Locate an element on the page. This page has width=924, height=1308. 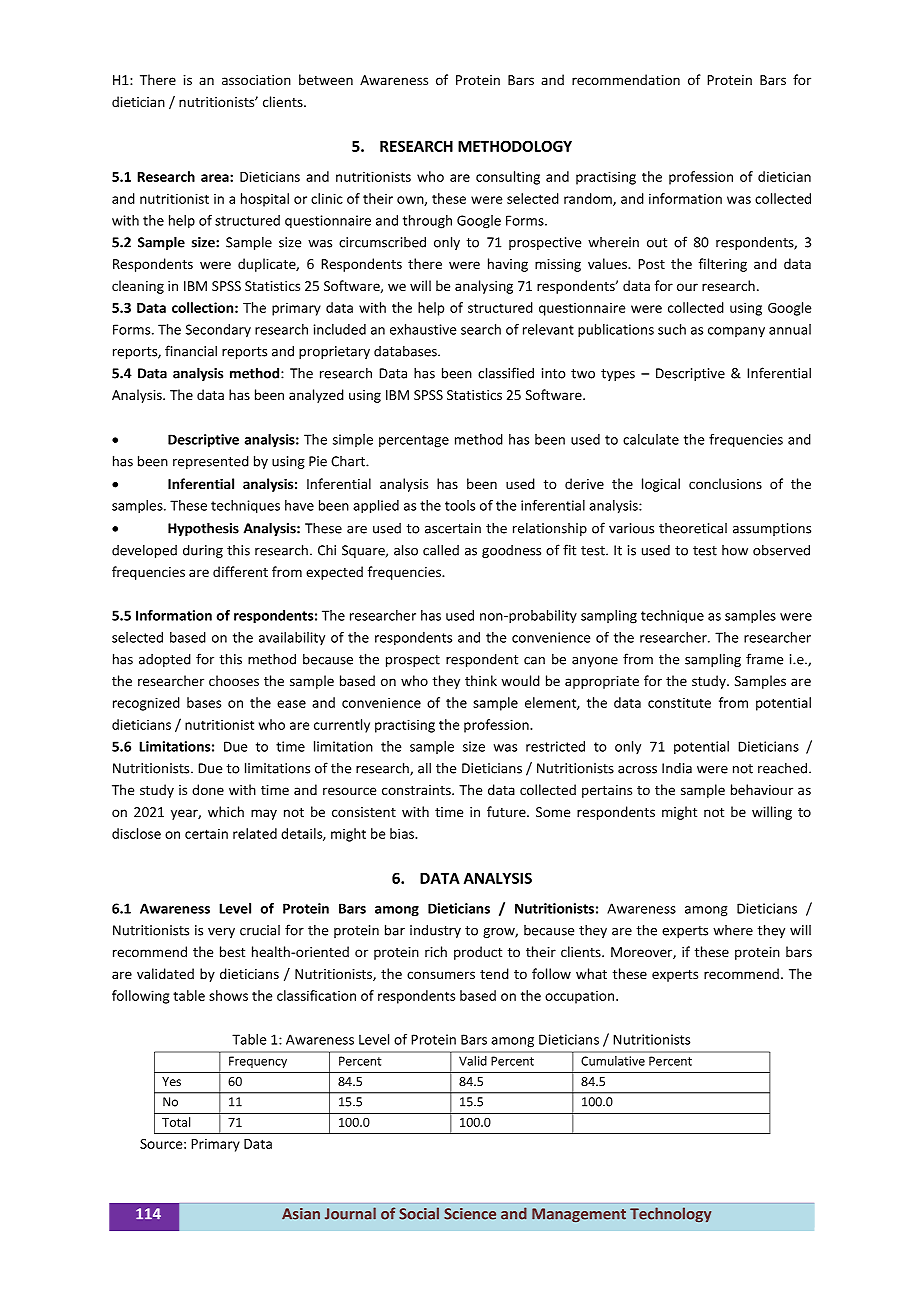
behaviour is located at coordinates (762, 789).
